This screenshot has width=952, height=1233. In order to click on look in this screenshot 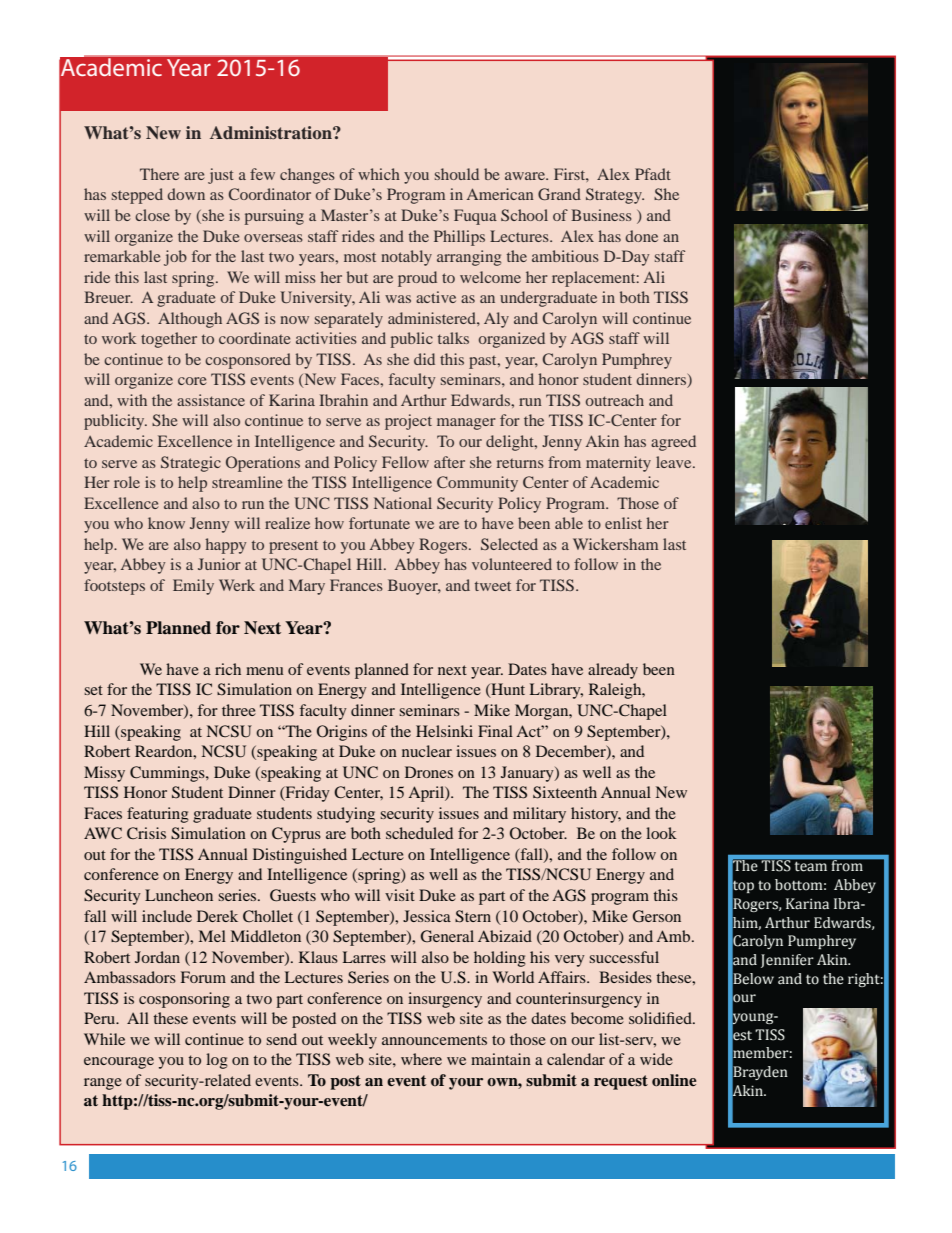, I will do `click(661, 833)`.
